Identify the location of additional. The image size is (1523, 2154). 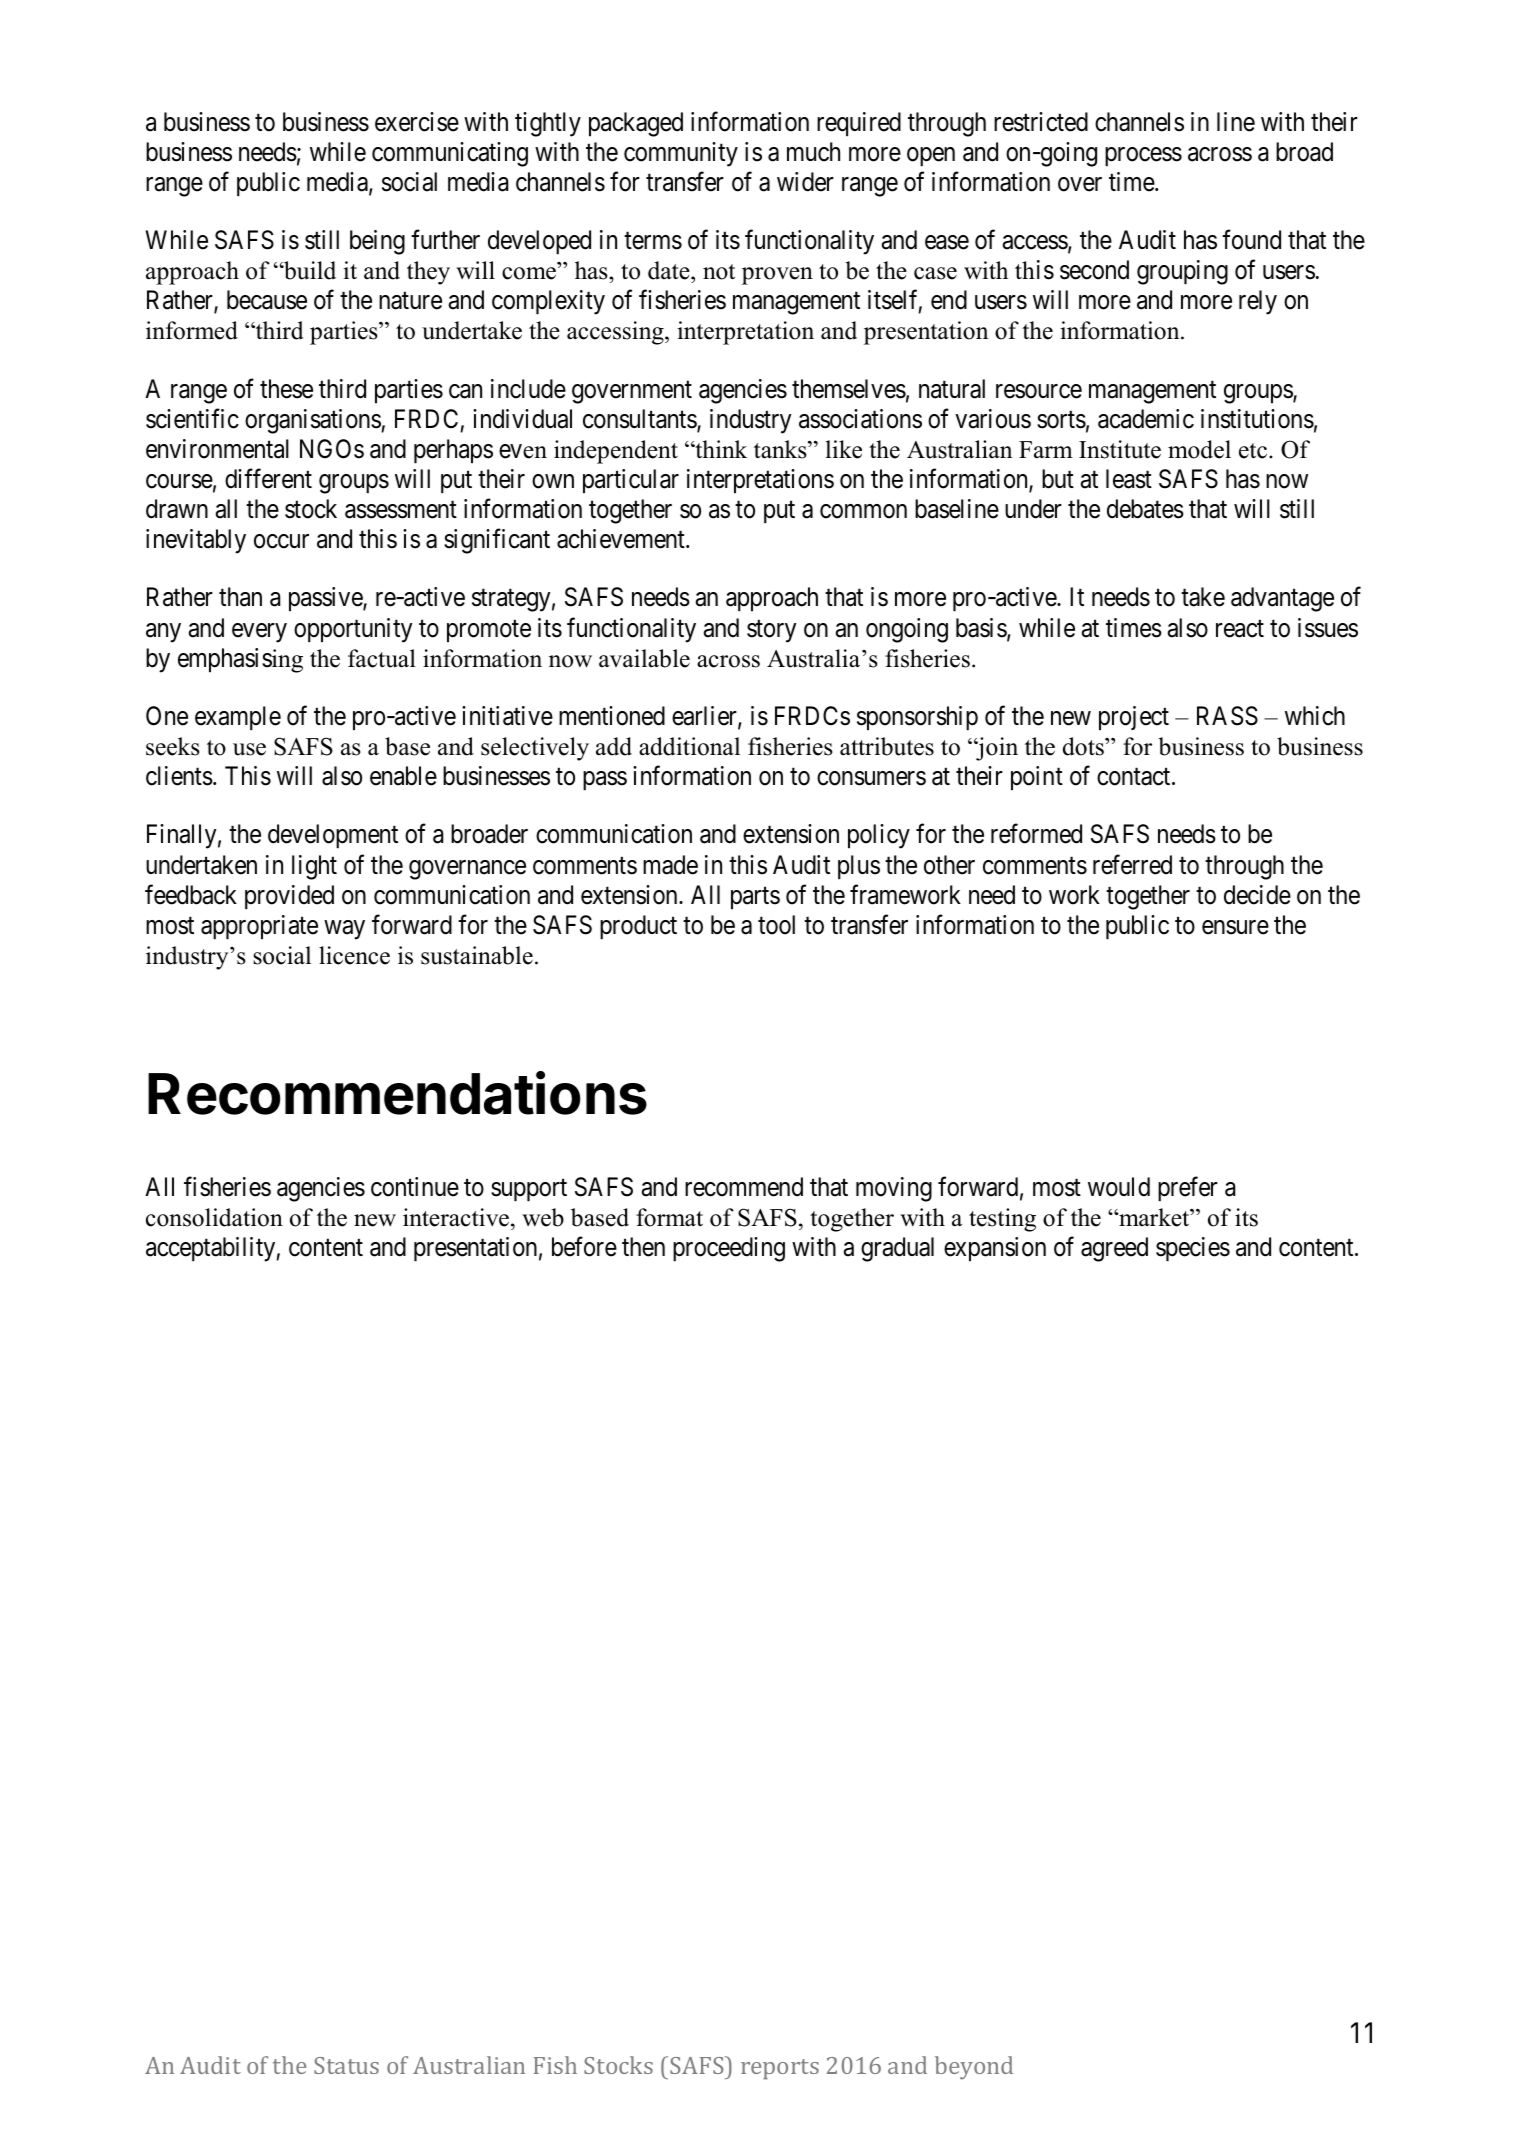
(689, 746).
